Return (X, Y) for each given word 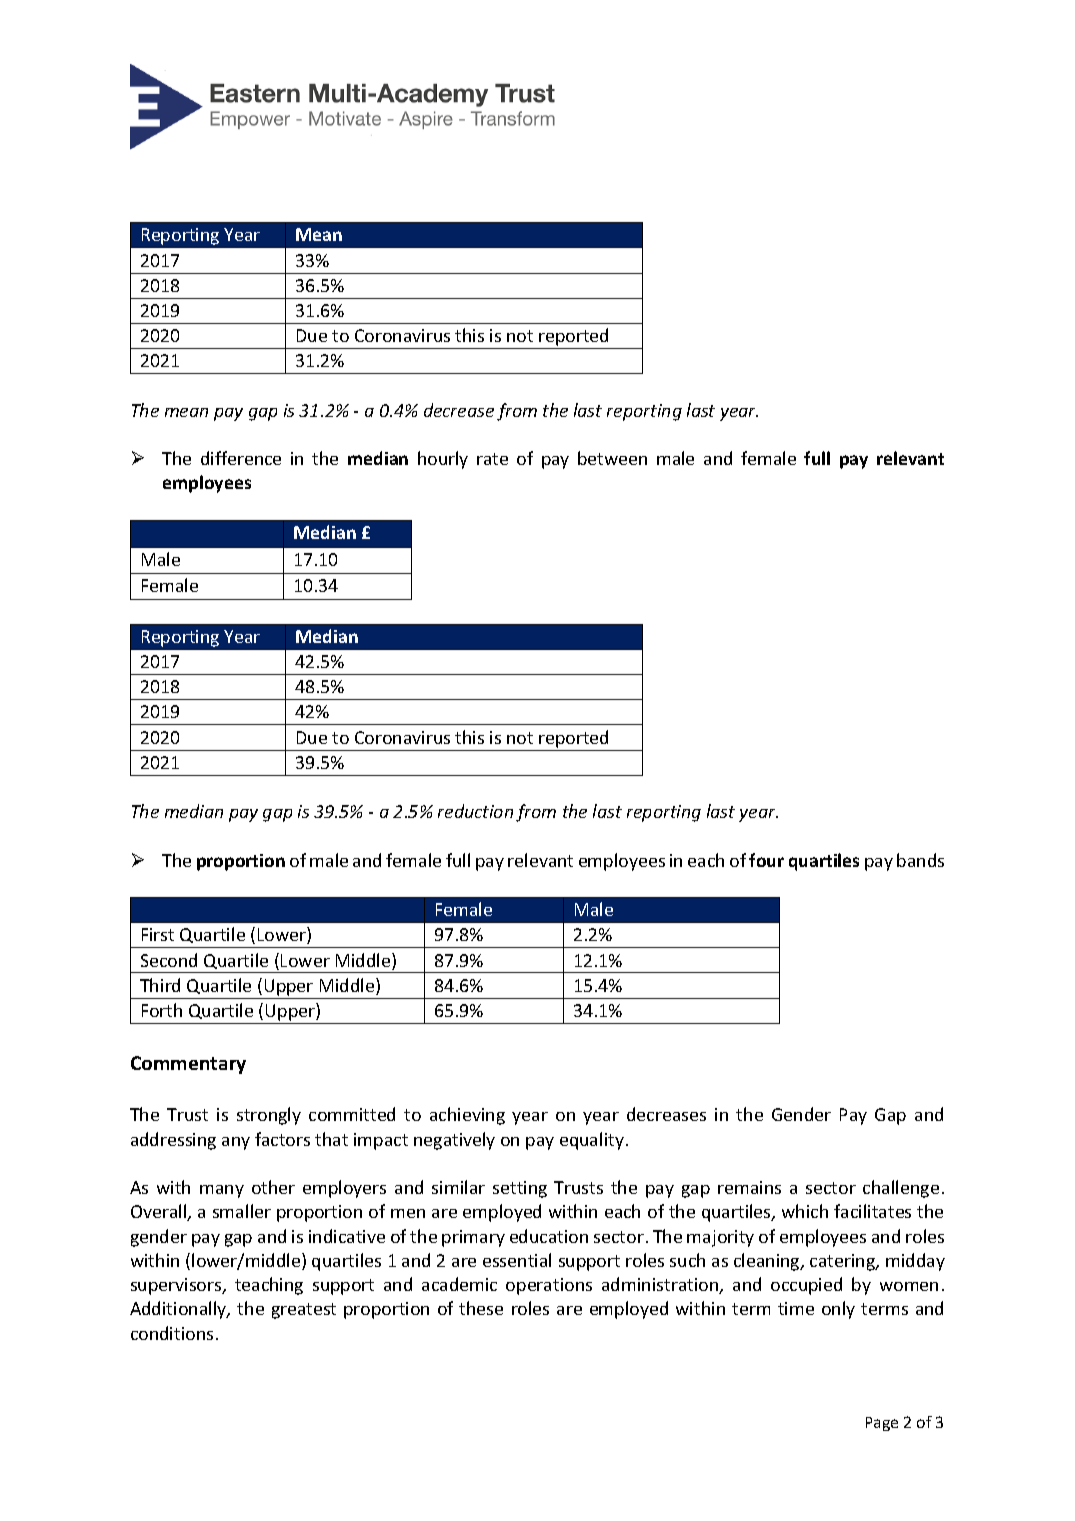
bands (920, 860)
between (612, 458)
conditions (172, 1333)
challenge (901, 1189)
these (481, 1308)
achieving (467, 1116)
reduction (475, 811)
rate (492, 459)
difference (241, 458)
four (766, 860)
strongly (269, 1116)
